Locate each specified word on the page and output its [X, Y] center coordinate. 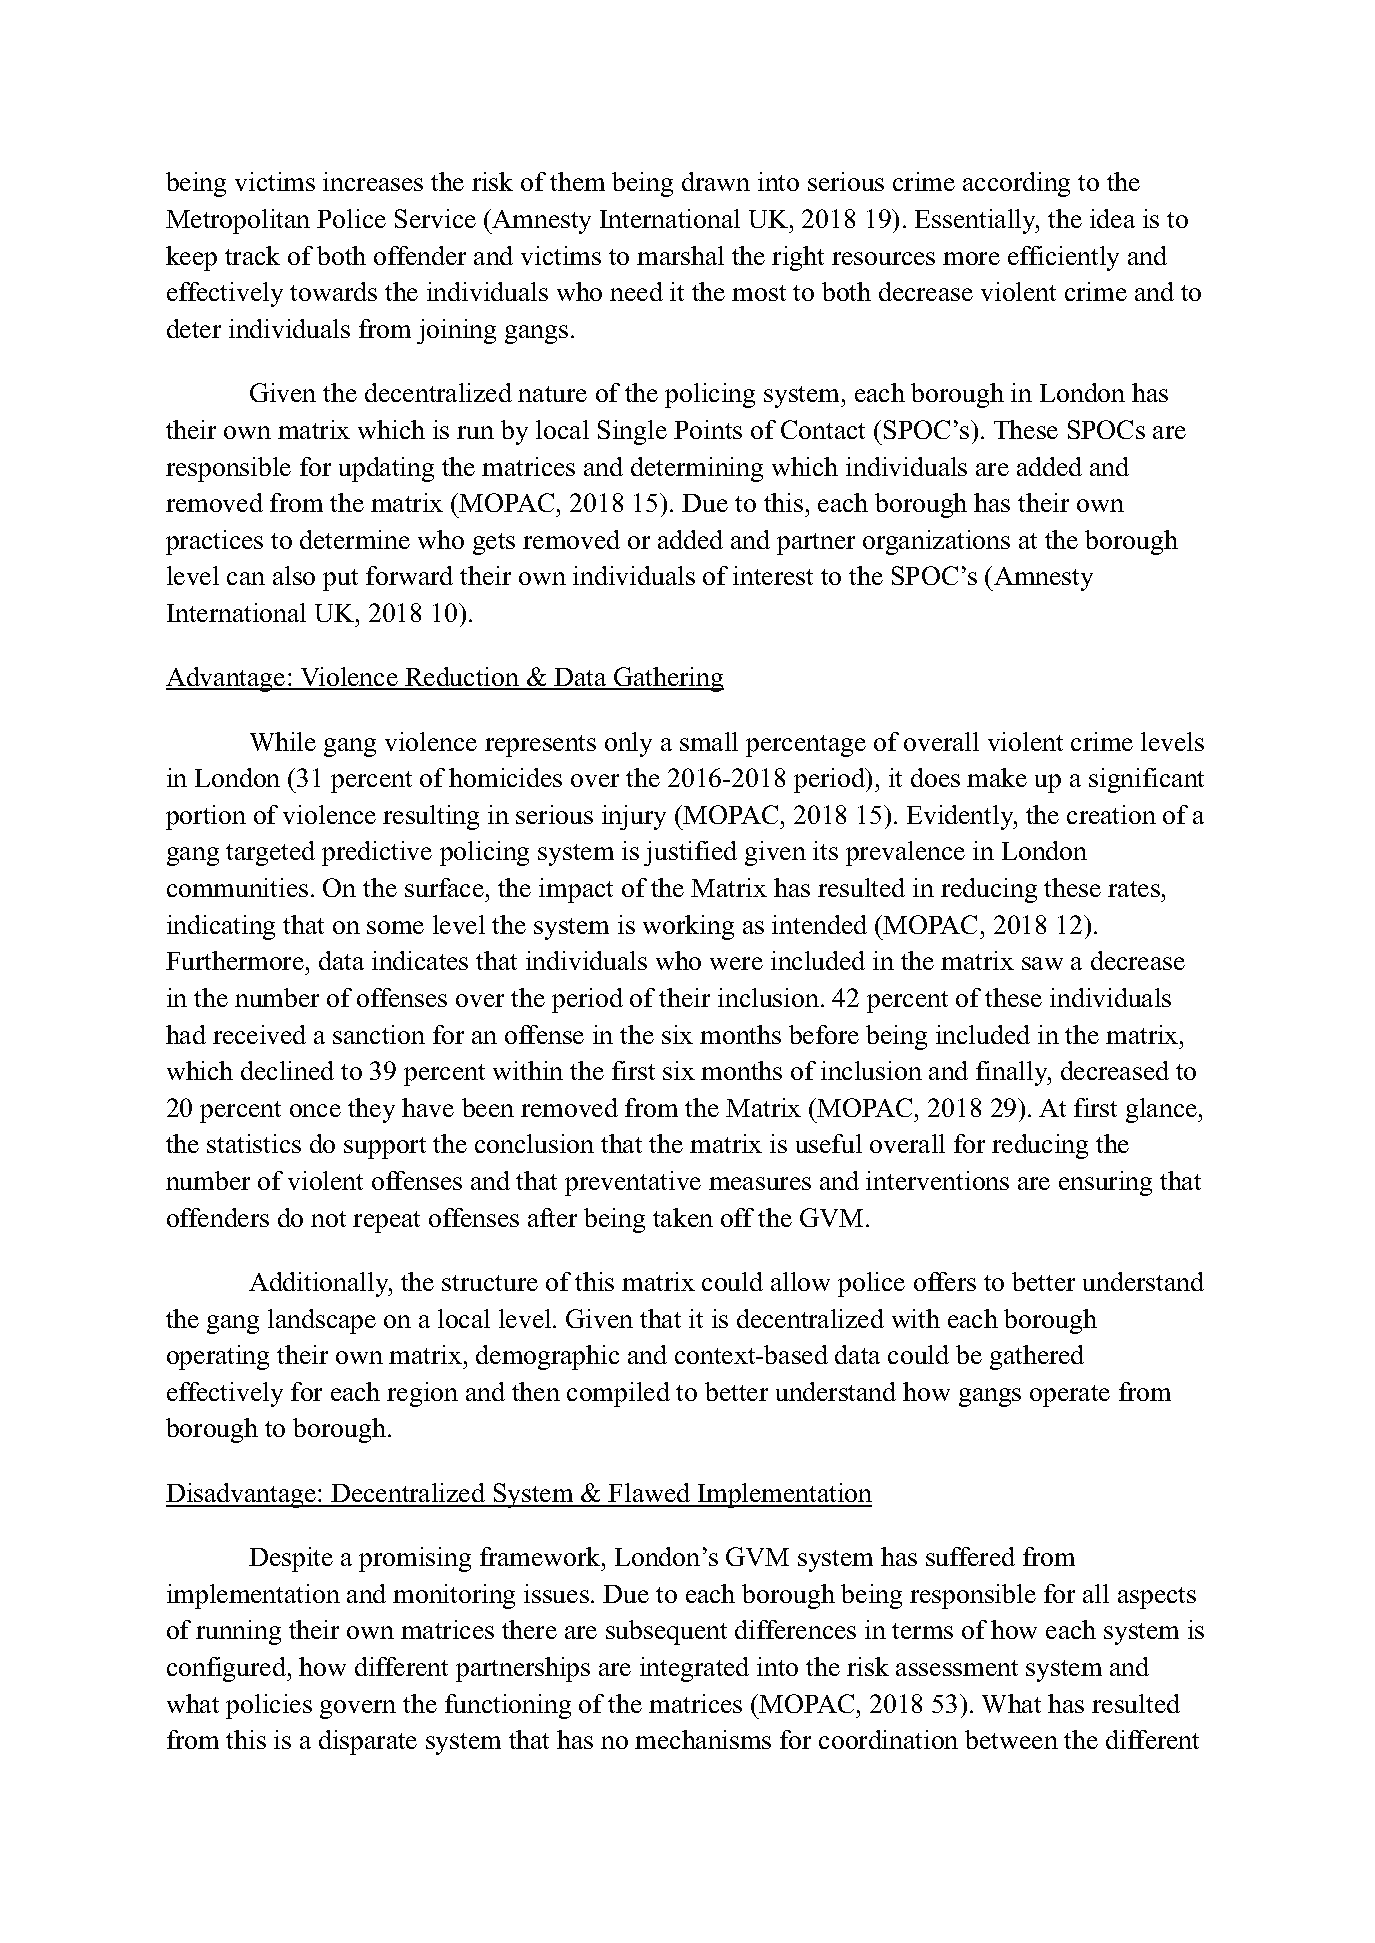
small [709, 741]
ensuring [1105, 1183]
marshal [680, 255]
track [252, 255]
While [283, 741]
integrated [694, 1669]
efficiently [1063, 258]
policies [269, 1706]
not [328, 1219]
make [997, 777]
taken [683, 1217]
